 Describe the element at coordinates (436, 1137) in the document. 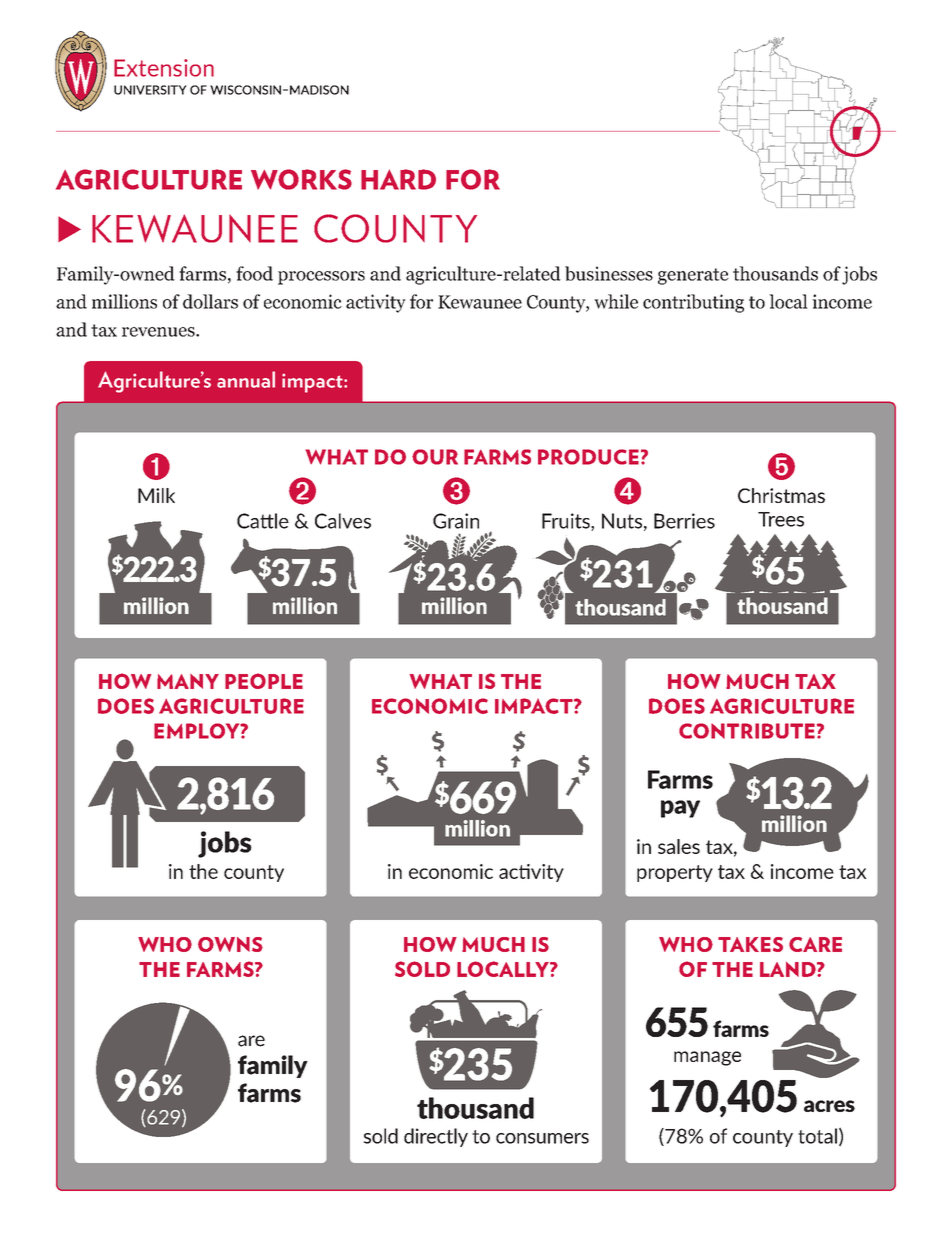

I see `directly` at that location.
